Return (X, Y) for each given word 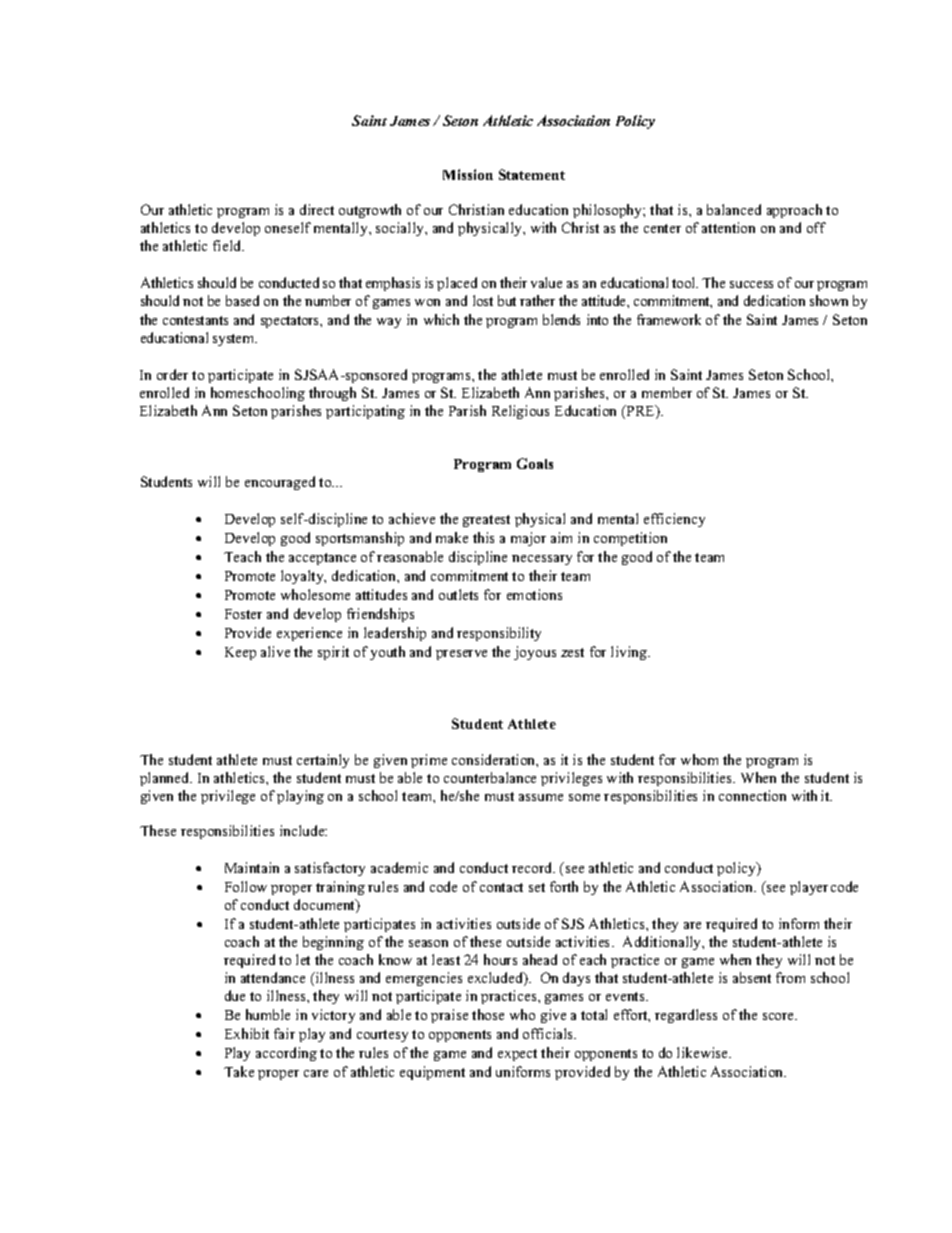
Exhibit (247, 1033)
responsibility (499, 634)
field (228, 245)
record (533, 867)
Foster (243, 614)
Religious (520, 412)
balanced (734, 209)
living (630, 653)
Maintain (252, 867)
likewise (704, 1052)
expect (517, 1055)
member (667, 392)
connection (752, 795)
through (332, 394)
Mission (468, 174)
